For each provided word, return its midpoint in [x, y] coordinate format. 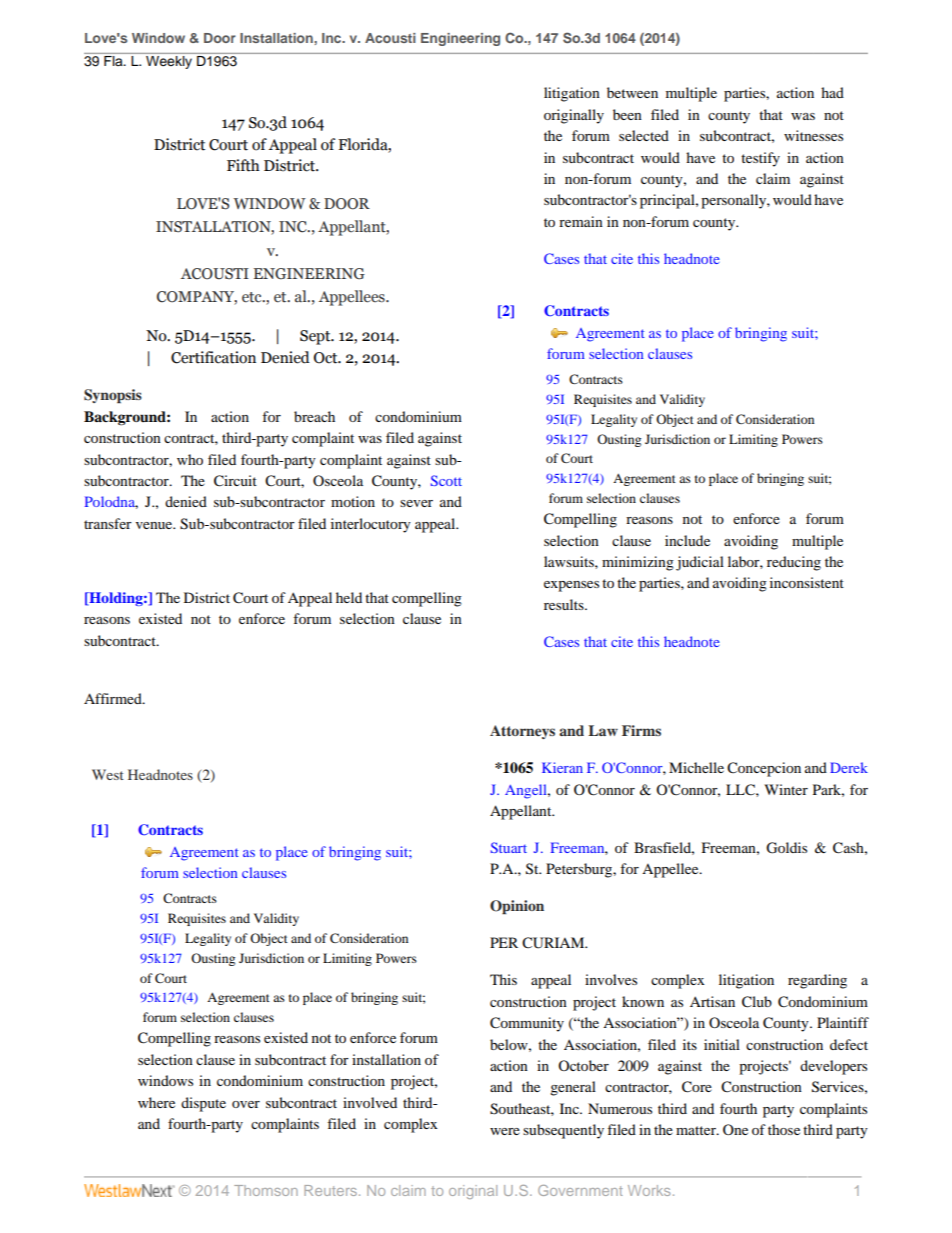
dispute [203, 1104]
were [505, 1131]
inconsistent [807, 582]
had [832, 92]
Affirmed [114, 698]
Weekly [169, 62]
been [627, 114]
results [565, 604]
